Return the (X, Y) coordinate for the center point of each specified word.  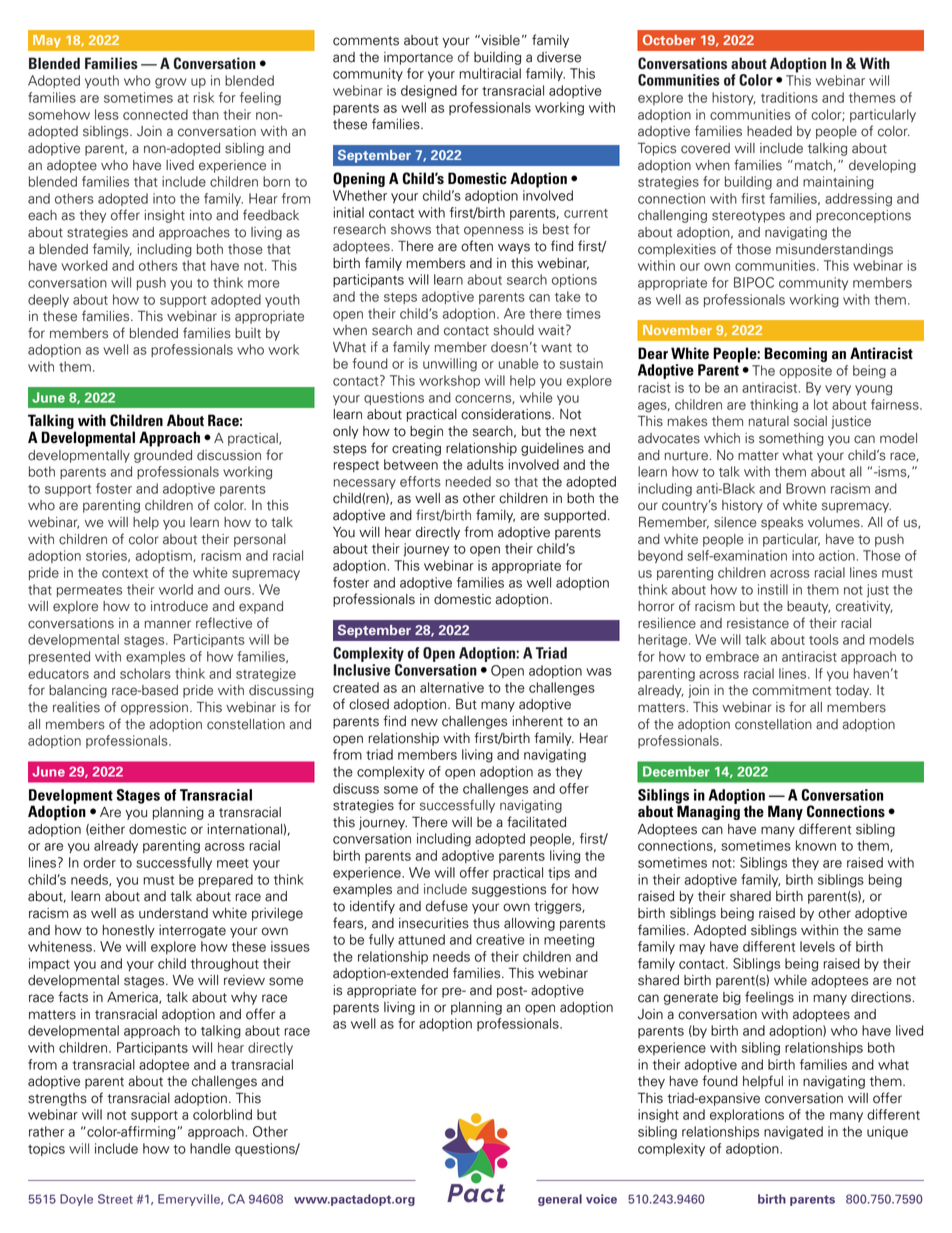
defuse (447, 906)
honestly (129, 931)
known (816, 845)
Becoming (795, 354)
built (248, 333)
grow (171, 83)
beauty (808, 607)
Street (115, 1199)
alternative (452, 687)
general (560, 1200)
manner (168, 624)
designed (429, 92)
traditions (789, 97)
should (513, 330)
